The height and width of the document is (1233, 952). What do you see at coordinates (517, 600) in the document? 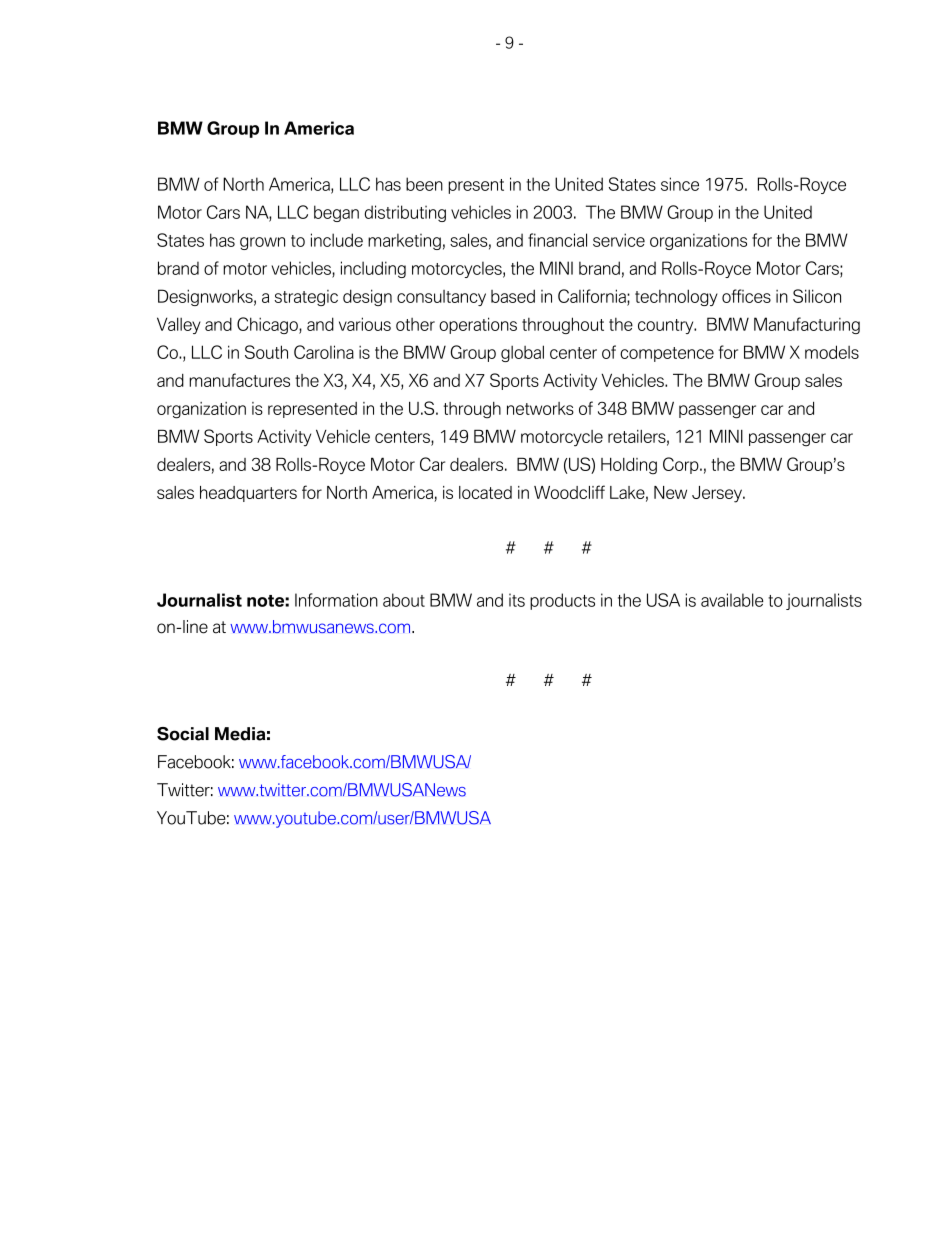
I see `its` at bounding box center [517, 600].
